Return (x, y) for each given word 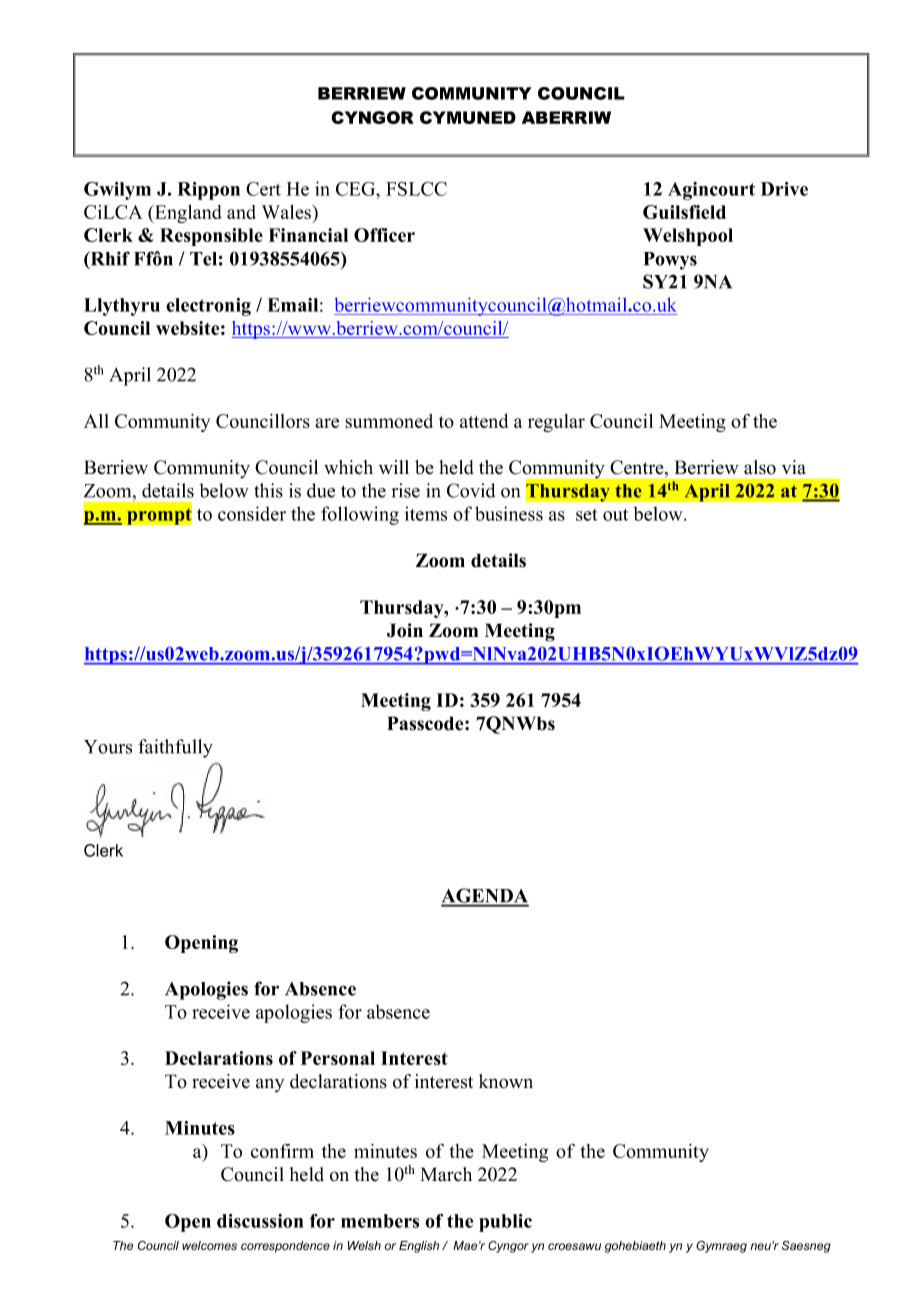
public (505, 1223)
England (187, 214)
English (419, 1247)
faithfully (175, 748)
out (615, 515)
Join (405, 630)
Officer (384, 235)
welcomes (209, 1245)
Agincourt (711, 191)
